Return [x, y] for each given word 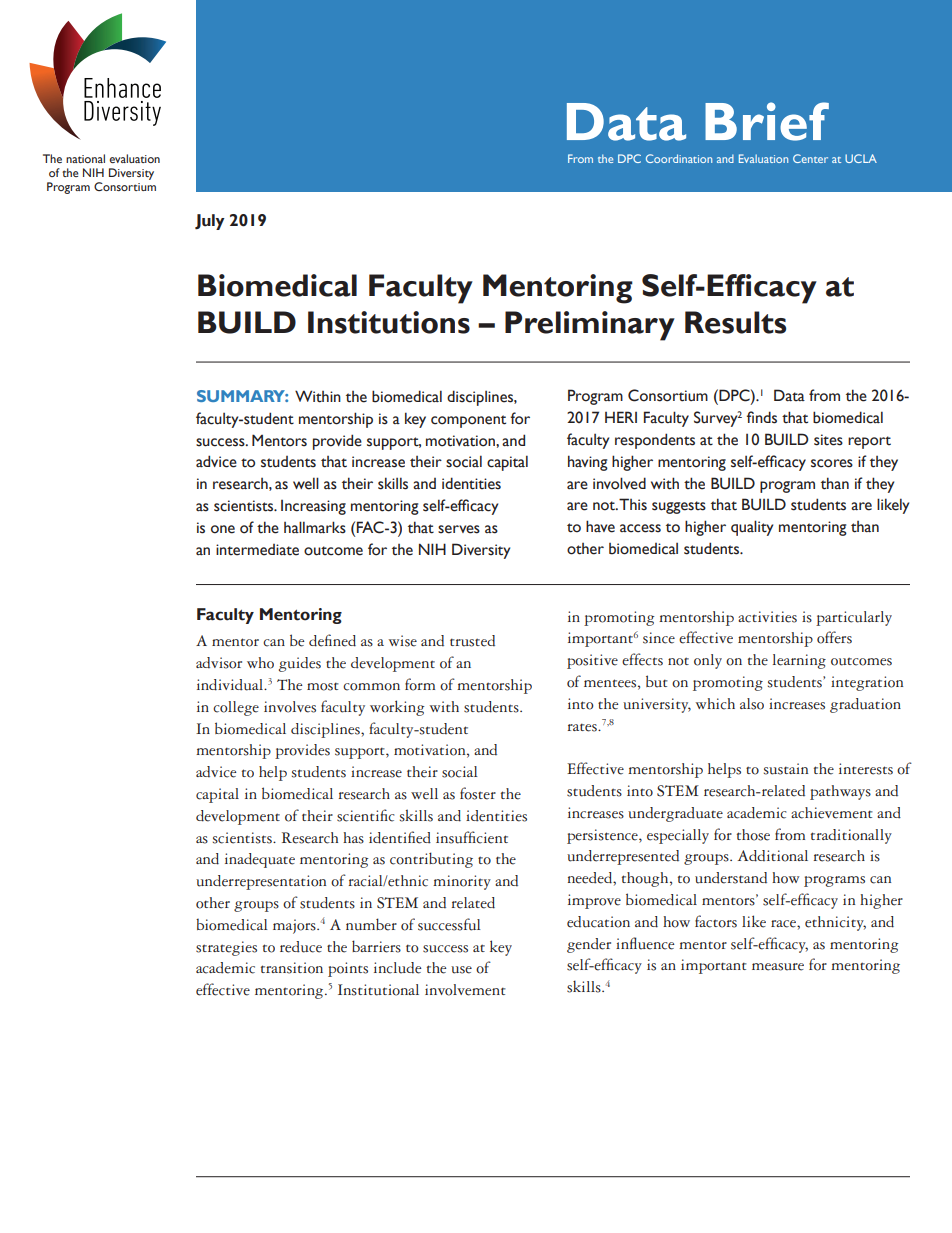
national [85, 158]
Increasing [313, 507]
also [752, 704]
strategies [226, 948]
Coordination [679, 158]
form [420, 684]
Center [810, 158]
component [468, 421]
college [236, 708]
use [461, 970]
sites [828, 440]
